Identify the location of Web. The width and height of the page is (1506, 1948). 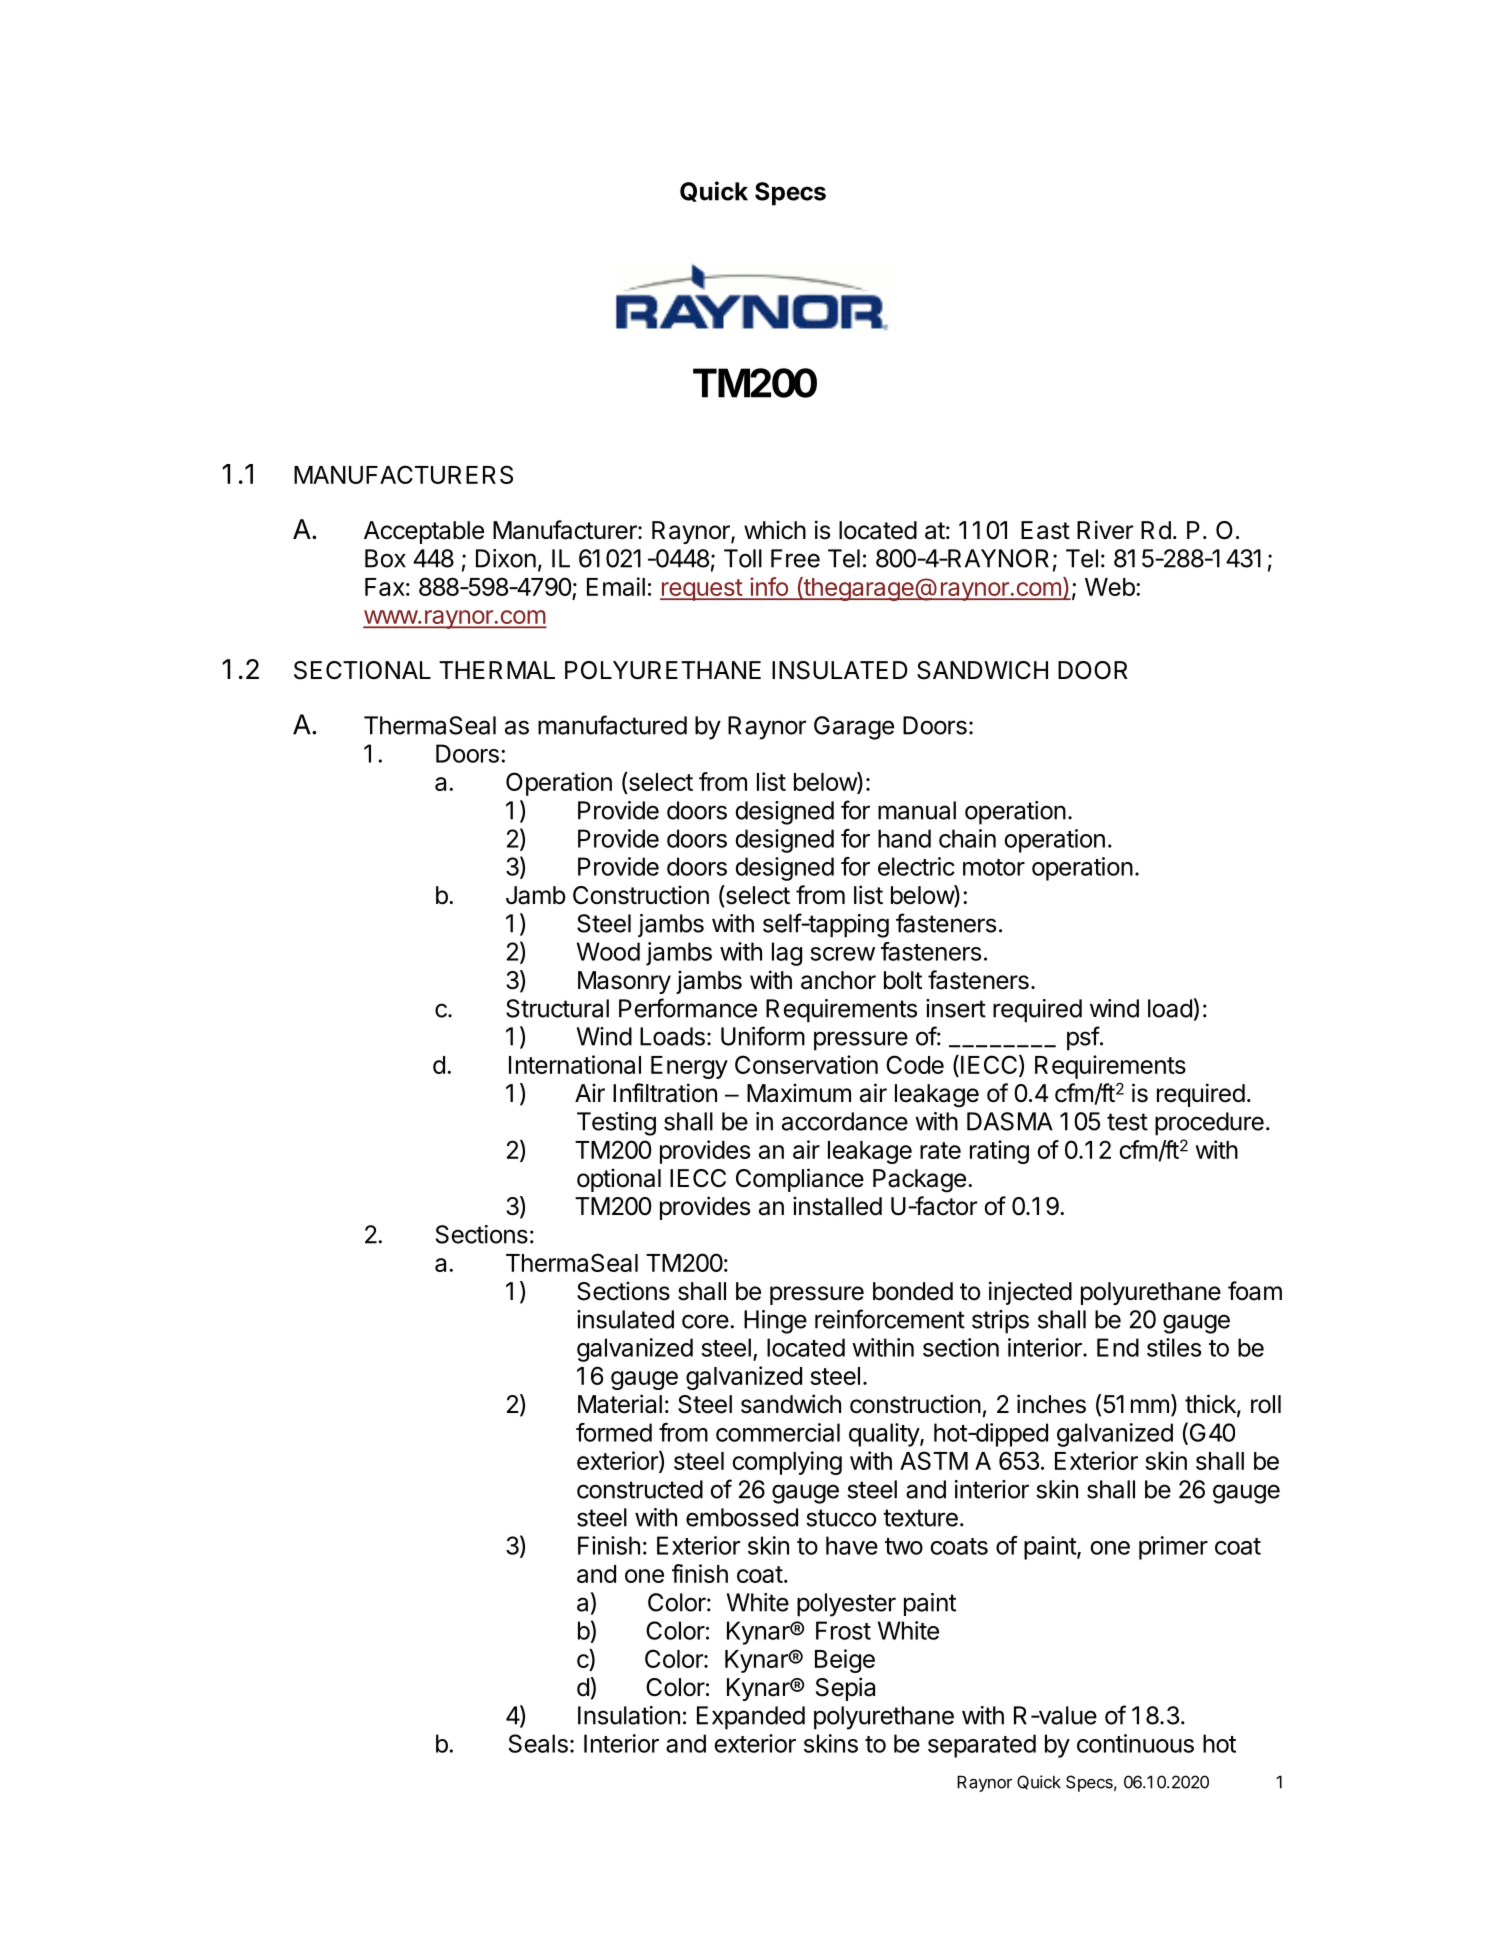
(1110, 587).
